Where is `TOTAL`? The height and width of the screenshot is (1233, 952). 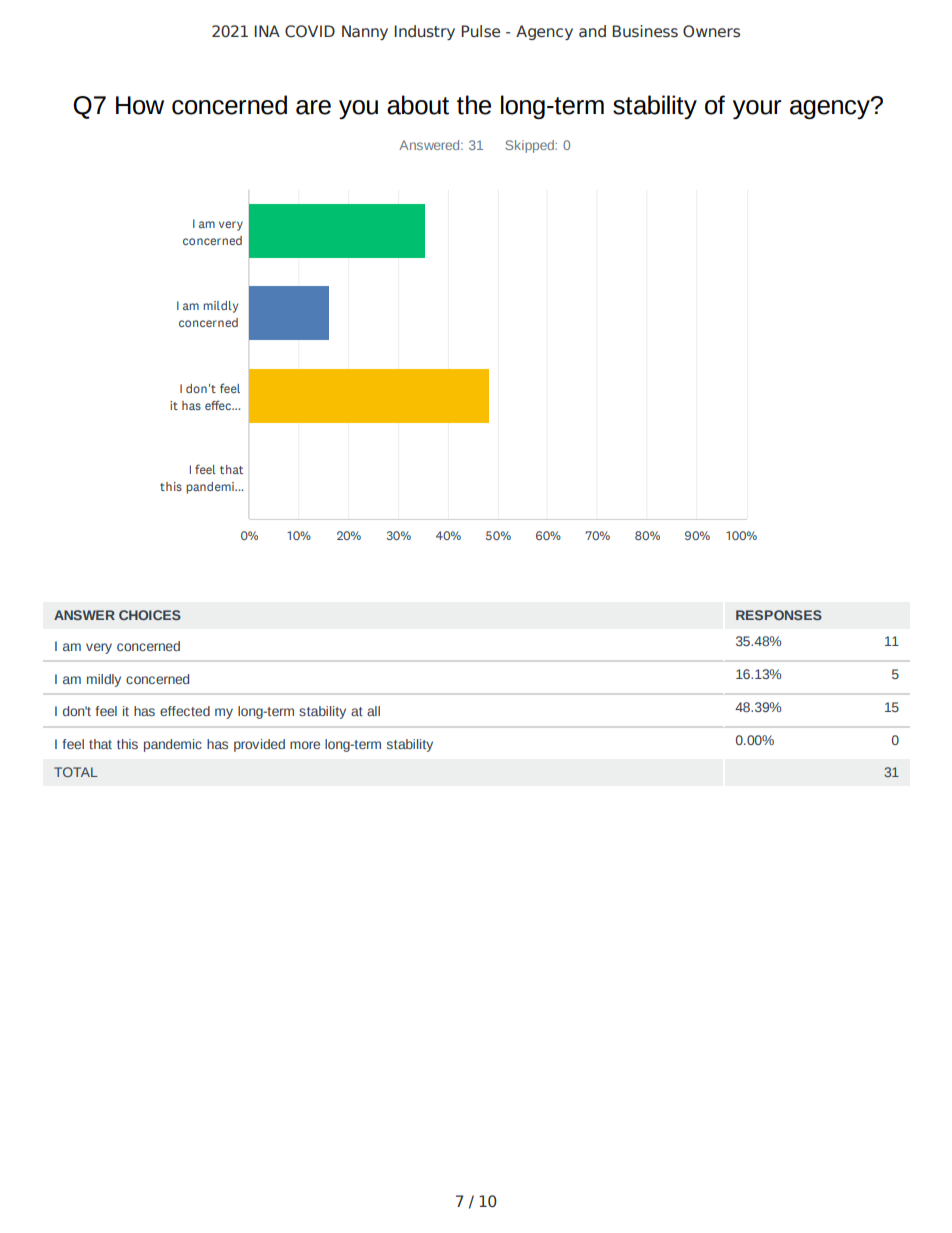 TOTAL is located at coordinates (76, 772).
